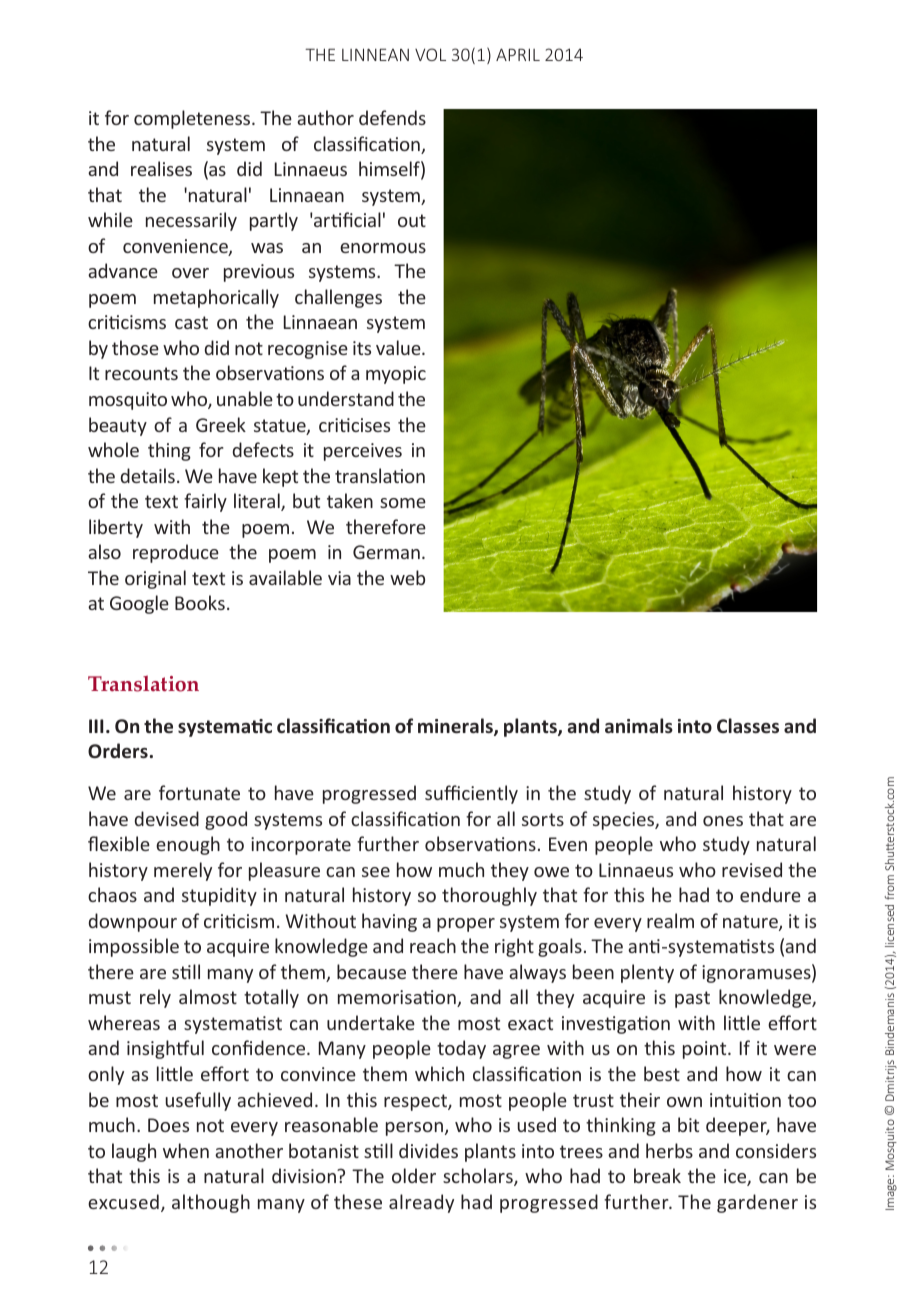 Image resolution: width=905 pixels, height=1316 pixels. Describe the element at coordinates (186, 1150) in the page. I see `when` at that location.
